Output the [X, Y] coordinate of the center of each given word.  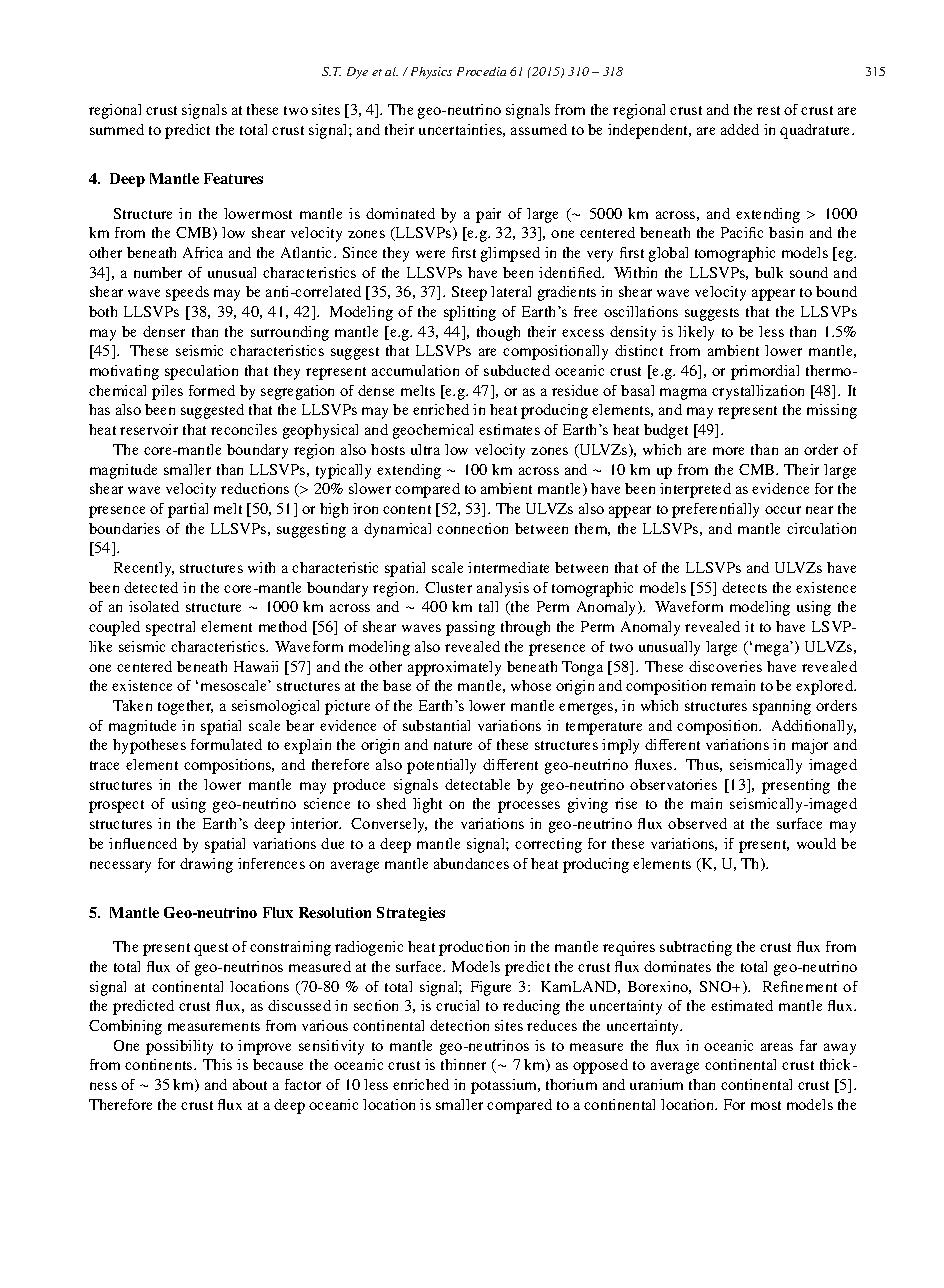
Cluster [448, 587]
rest [768, 110]
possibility [179, 1047]
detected [151, 587]
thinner [463, 1064]
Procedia [481, 71]
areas [777, 1047]
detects [744, 587]
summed [117, 129]
